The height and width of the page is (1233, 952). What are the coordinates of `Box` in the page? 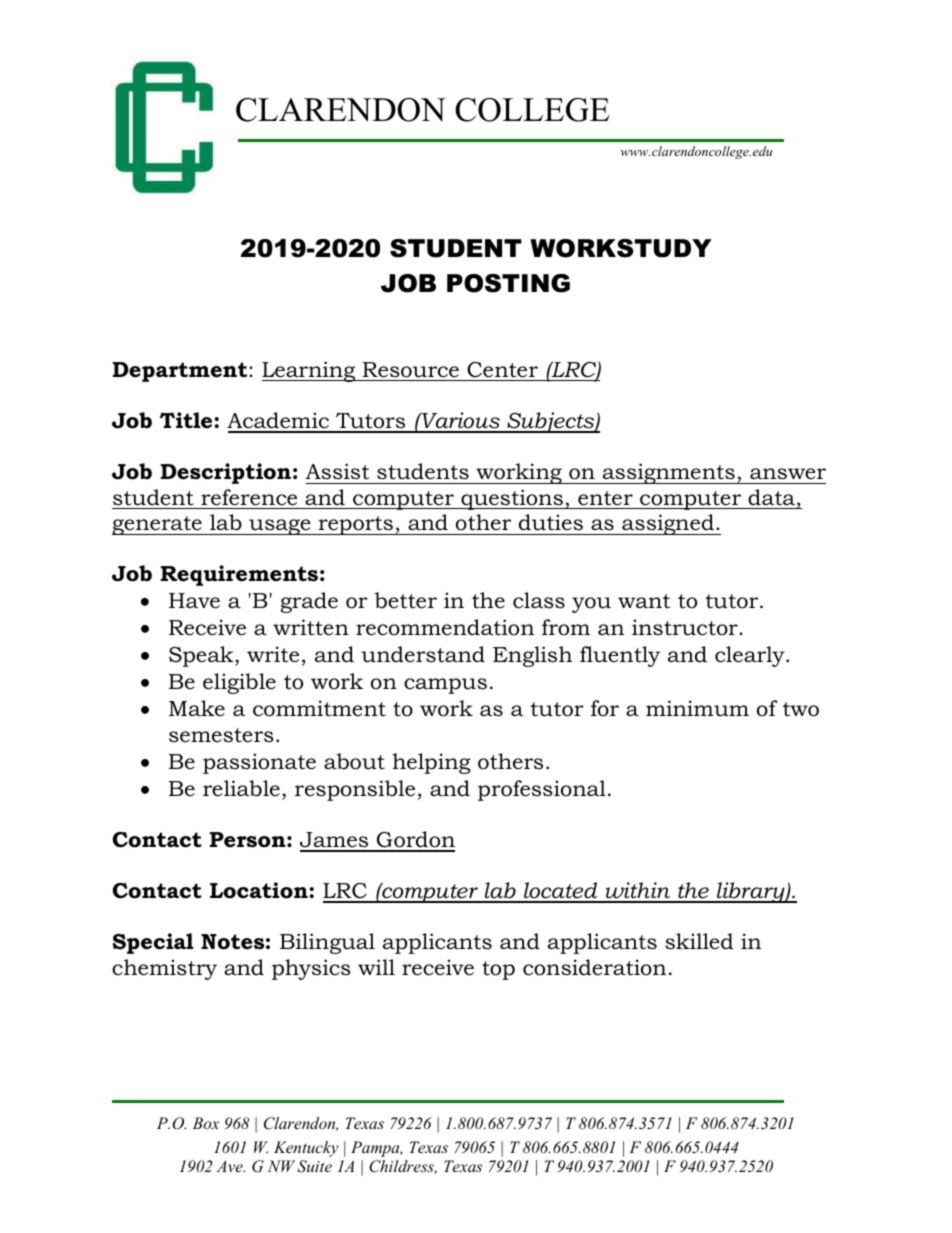 It's located at (205, 1123).
